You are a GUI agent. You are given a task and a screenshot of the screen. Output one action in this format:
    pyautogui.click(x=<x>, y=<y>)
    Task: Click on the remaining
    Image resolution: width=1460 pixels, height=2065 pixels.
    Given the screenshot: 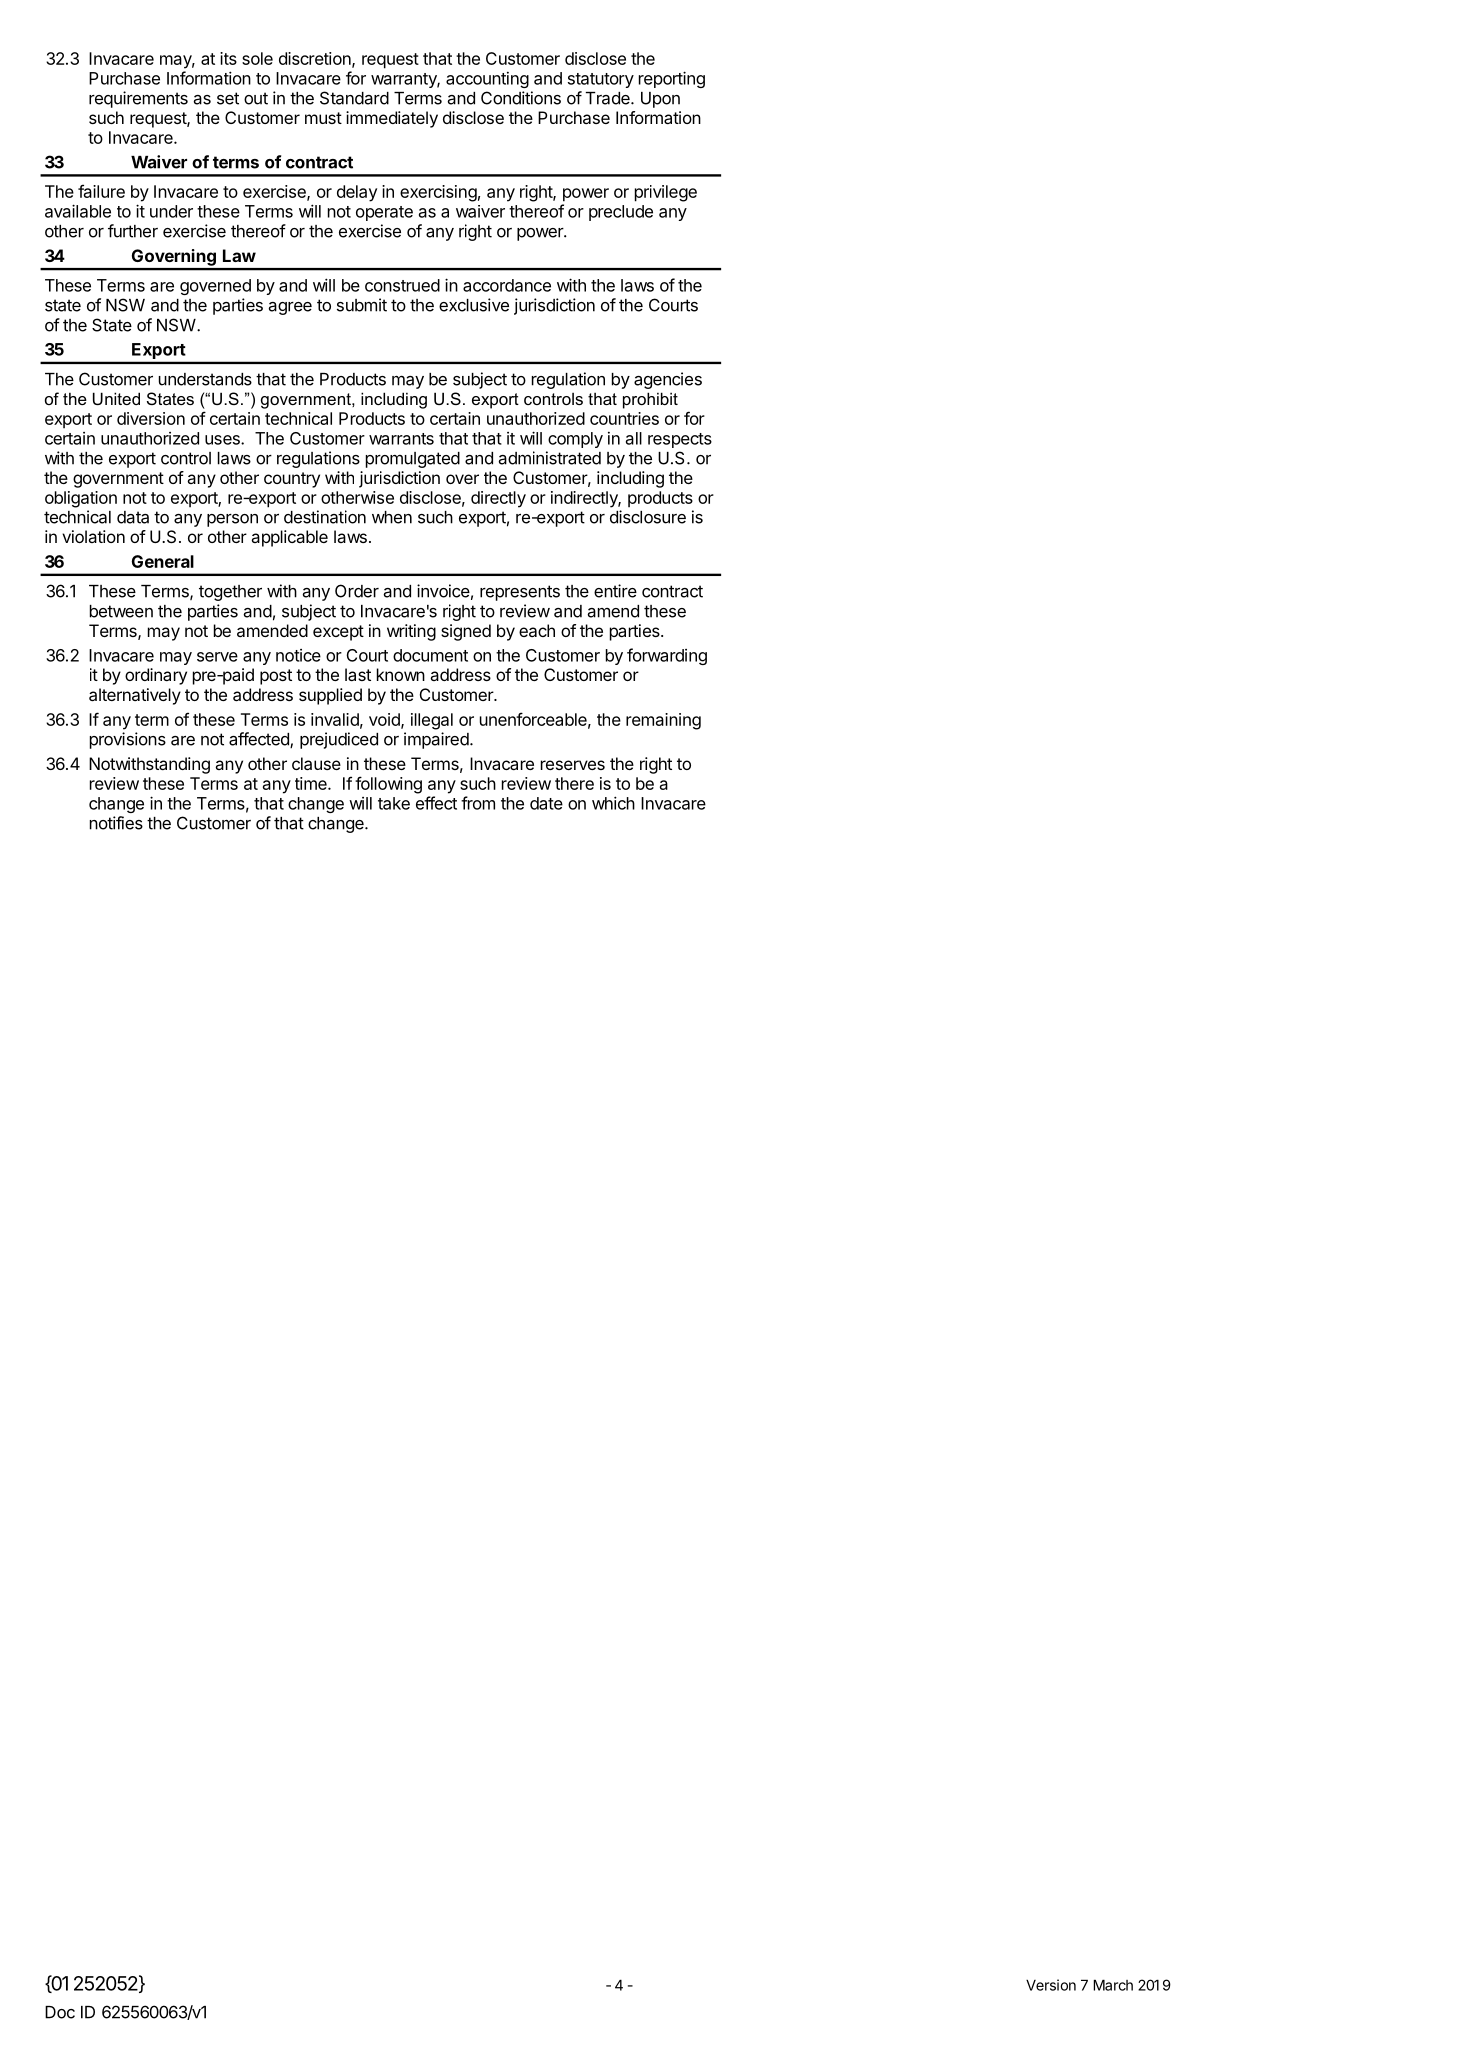 What is the action you would take?
    pyautogui.click(x=663, y=721)
